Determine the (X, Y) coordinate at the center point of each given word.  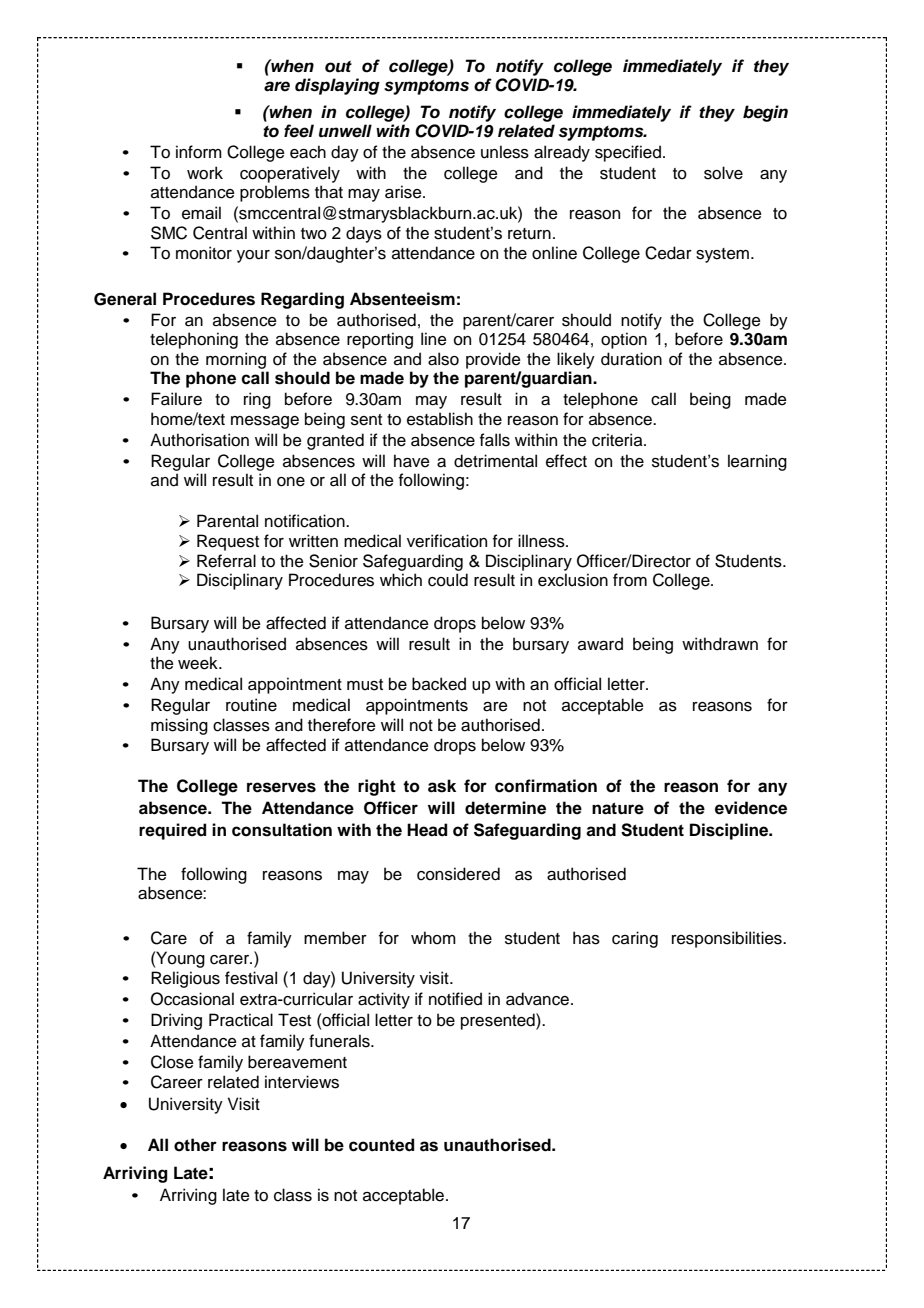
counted (381, 1145)
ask (442, 786)
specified (628, 153)
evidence (751, 808)
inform (199, 152)
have (412, 461)
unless (505, 152)
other (195, 1145)
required (172, 831)
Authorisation (199, 440)
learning (757, 462)
